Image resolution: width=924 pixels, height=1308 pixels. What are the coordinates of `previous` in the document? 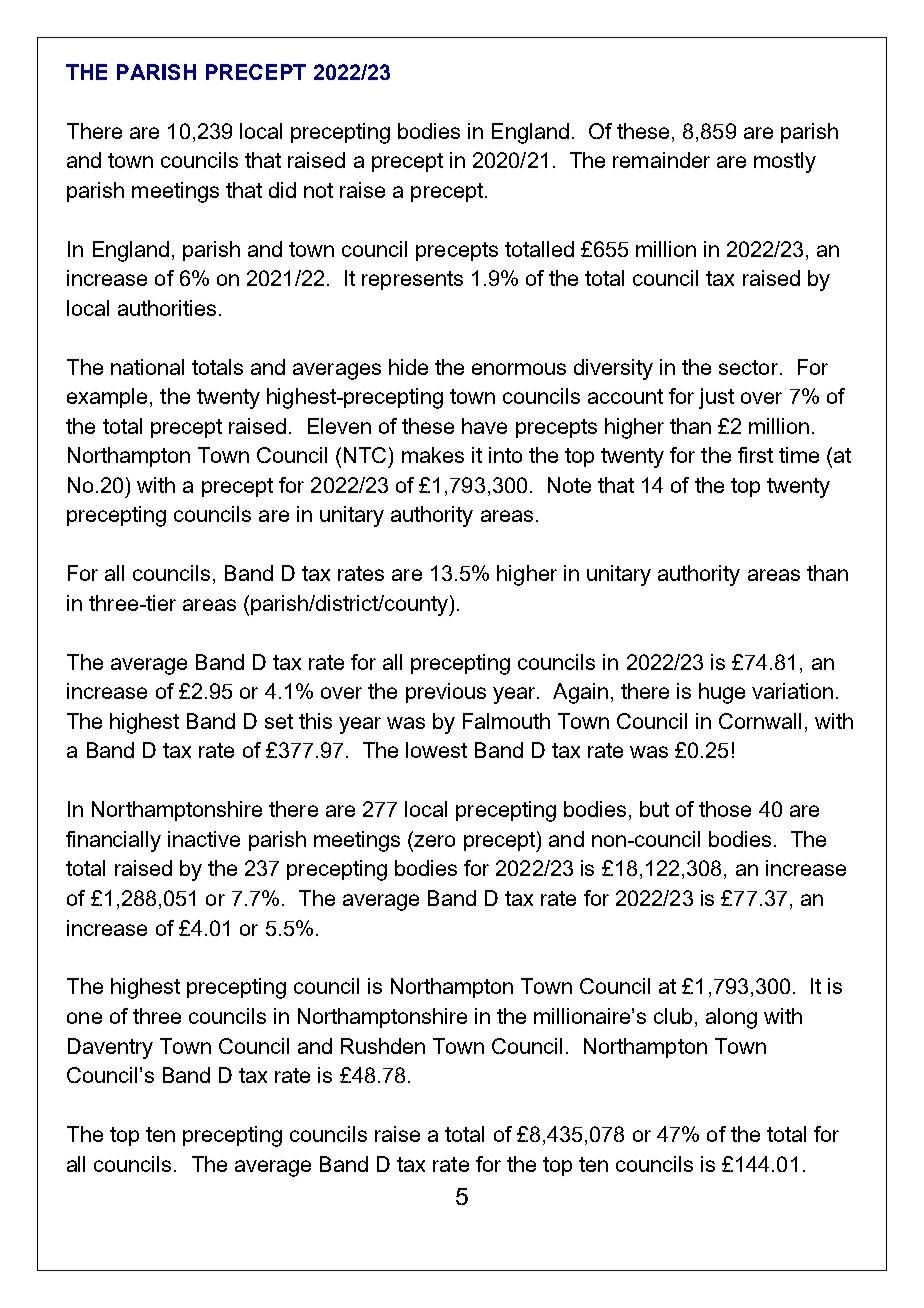 It's located at (446, 693).
